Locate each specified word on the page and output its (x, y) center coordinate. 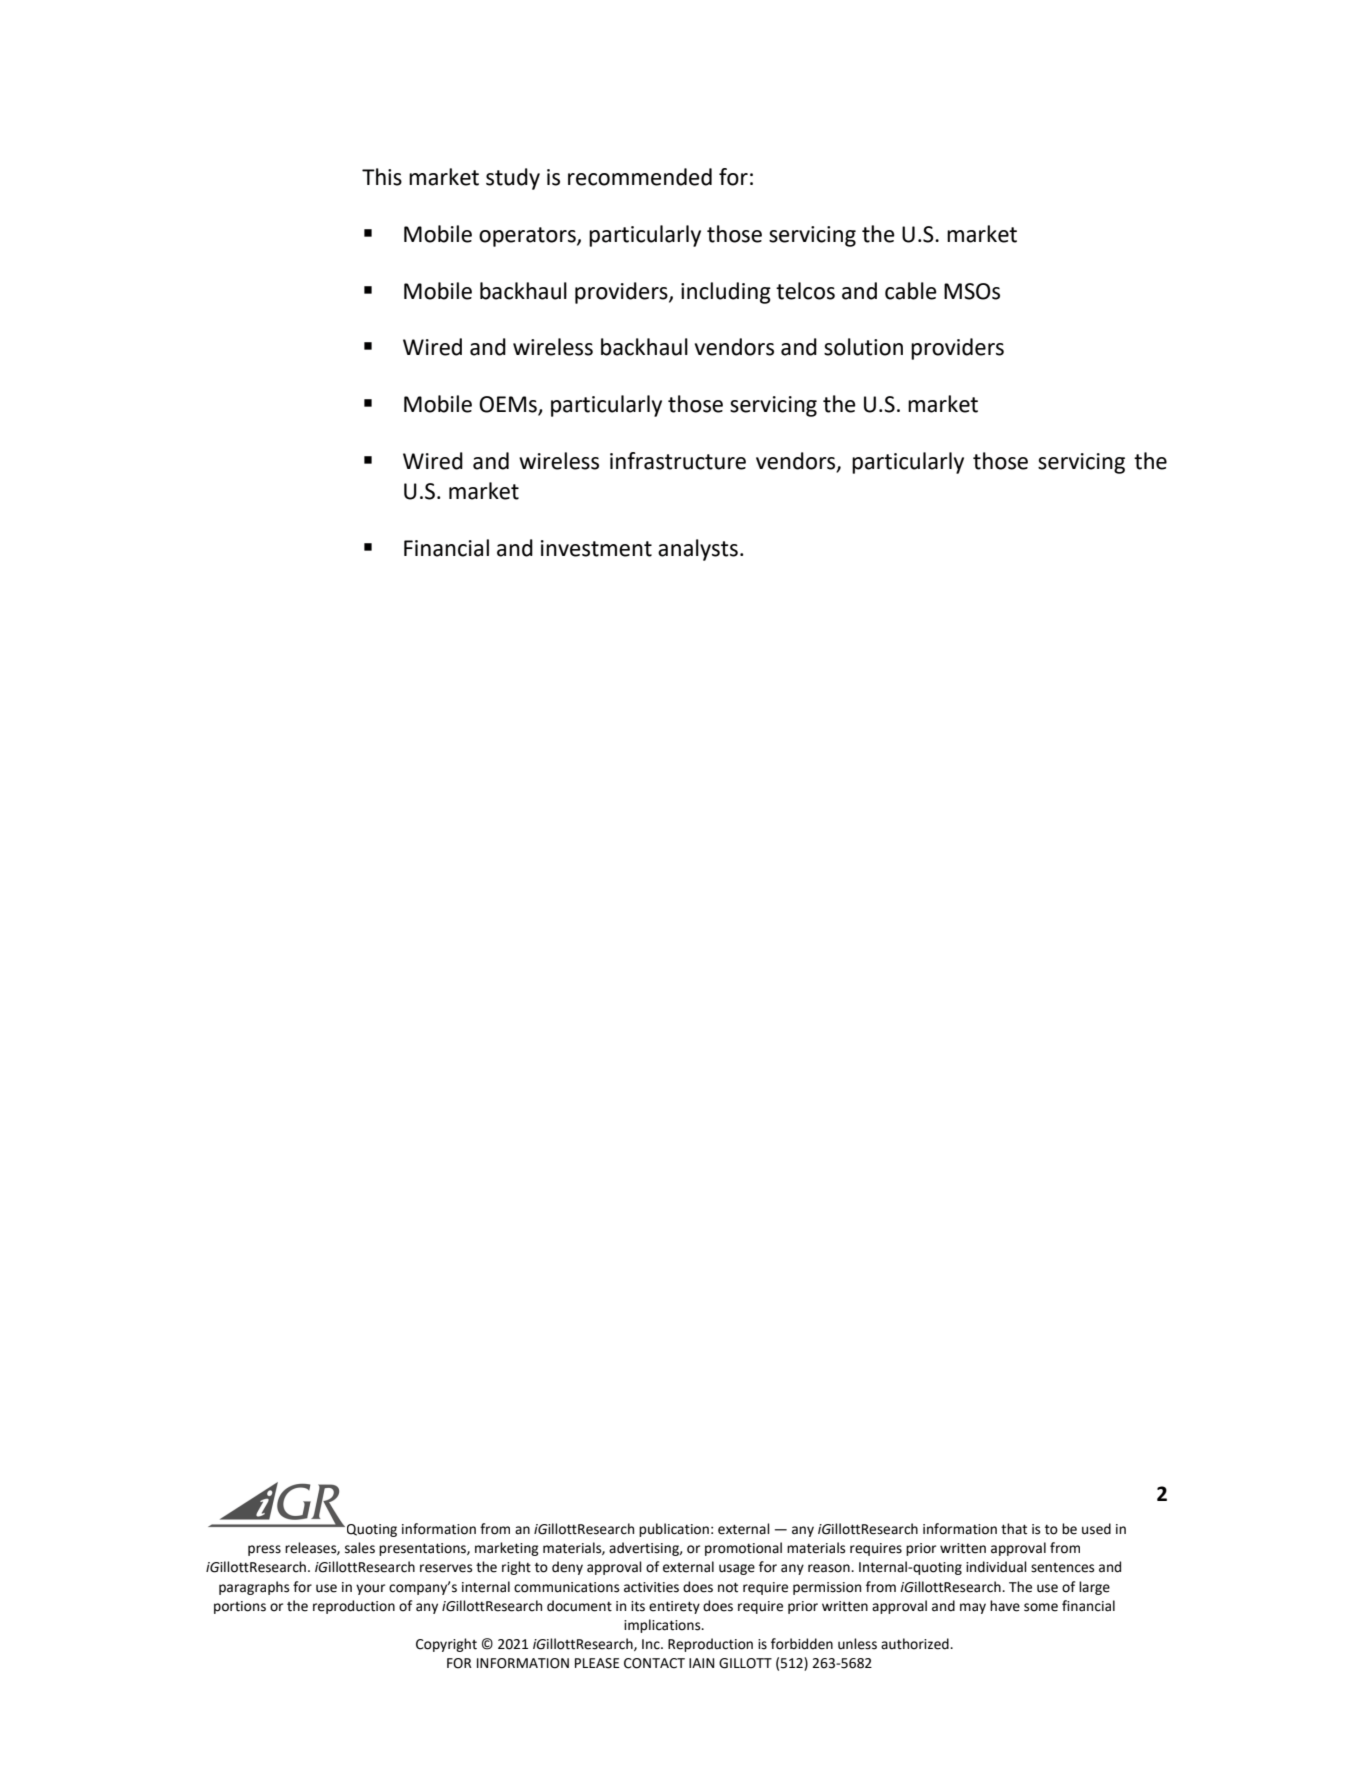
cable (911, 291)
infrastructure (678, 461)
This (382, 177)
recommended (640, 177)
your (370, 1589)
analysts (698, 550)
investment (596, 548)
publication (674, 1530)
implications (663, 1626)
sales (360, 1548)
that (1014, 1529)
